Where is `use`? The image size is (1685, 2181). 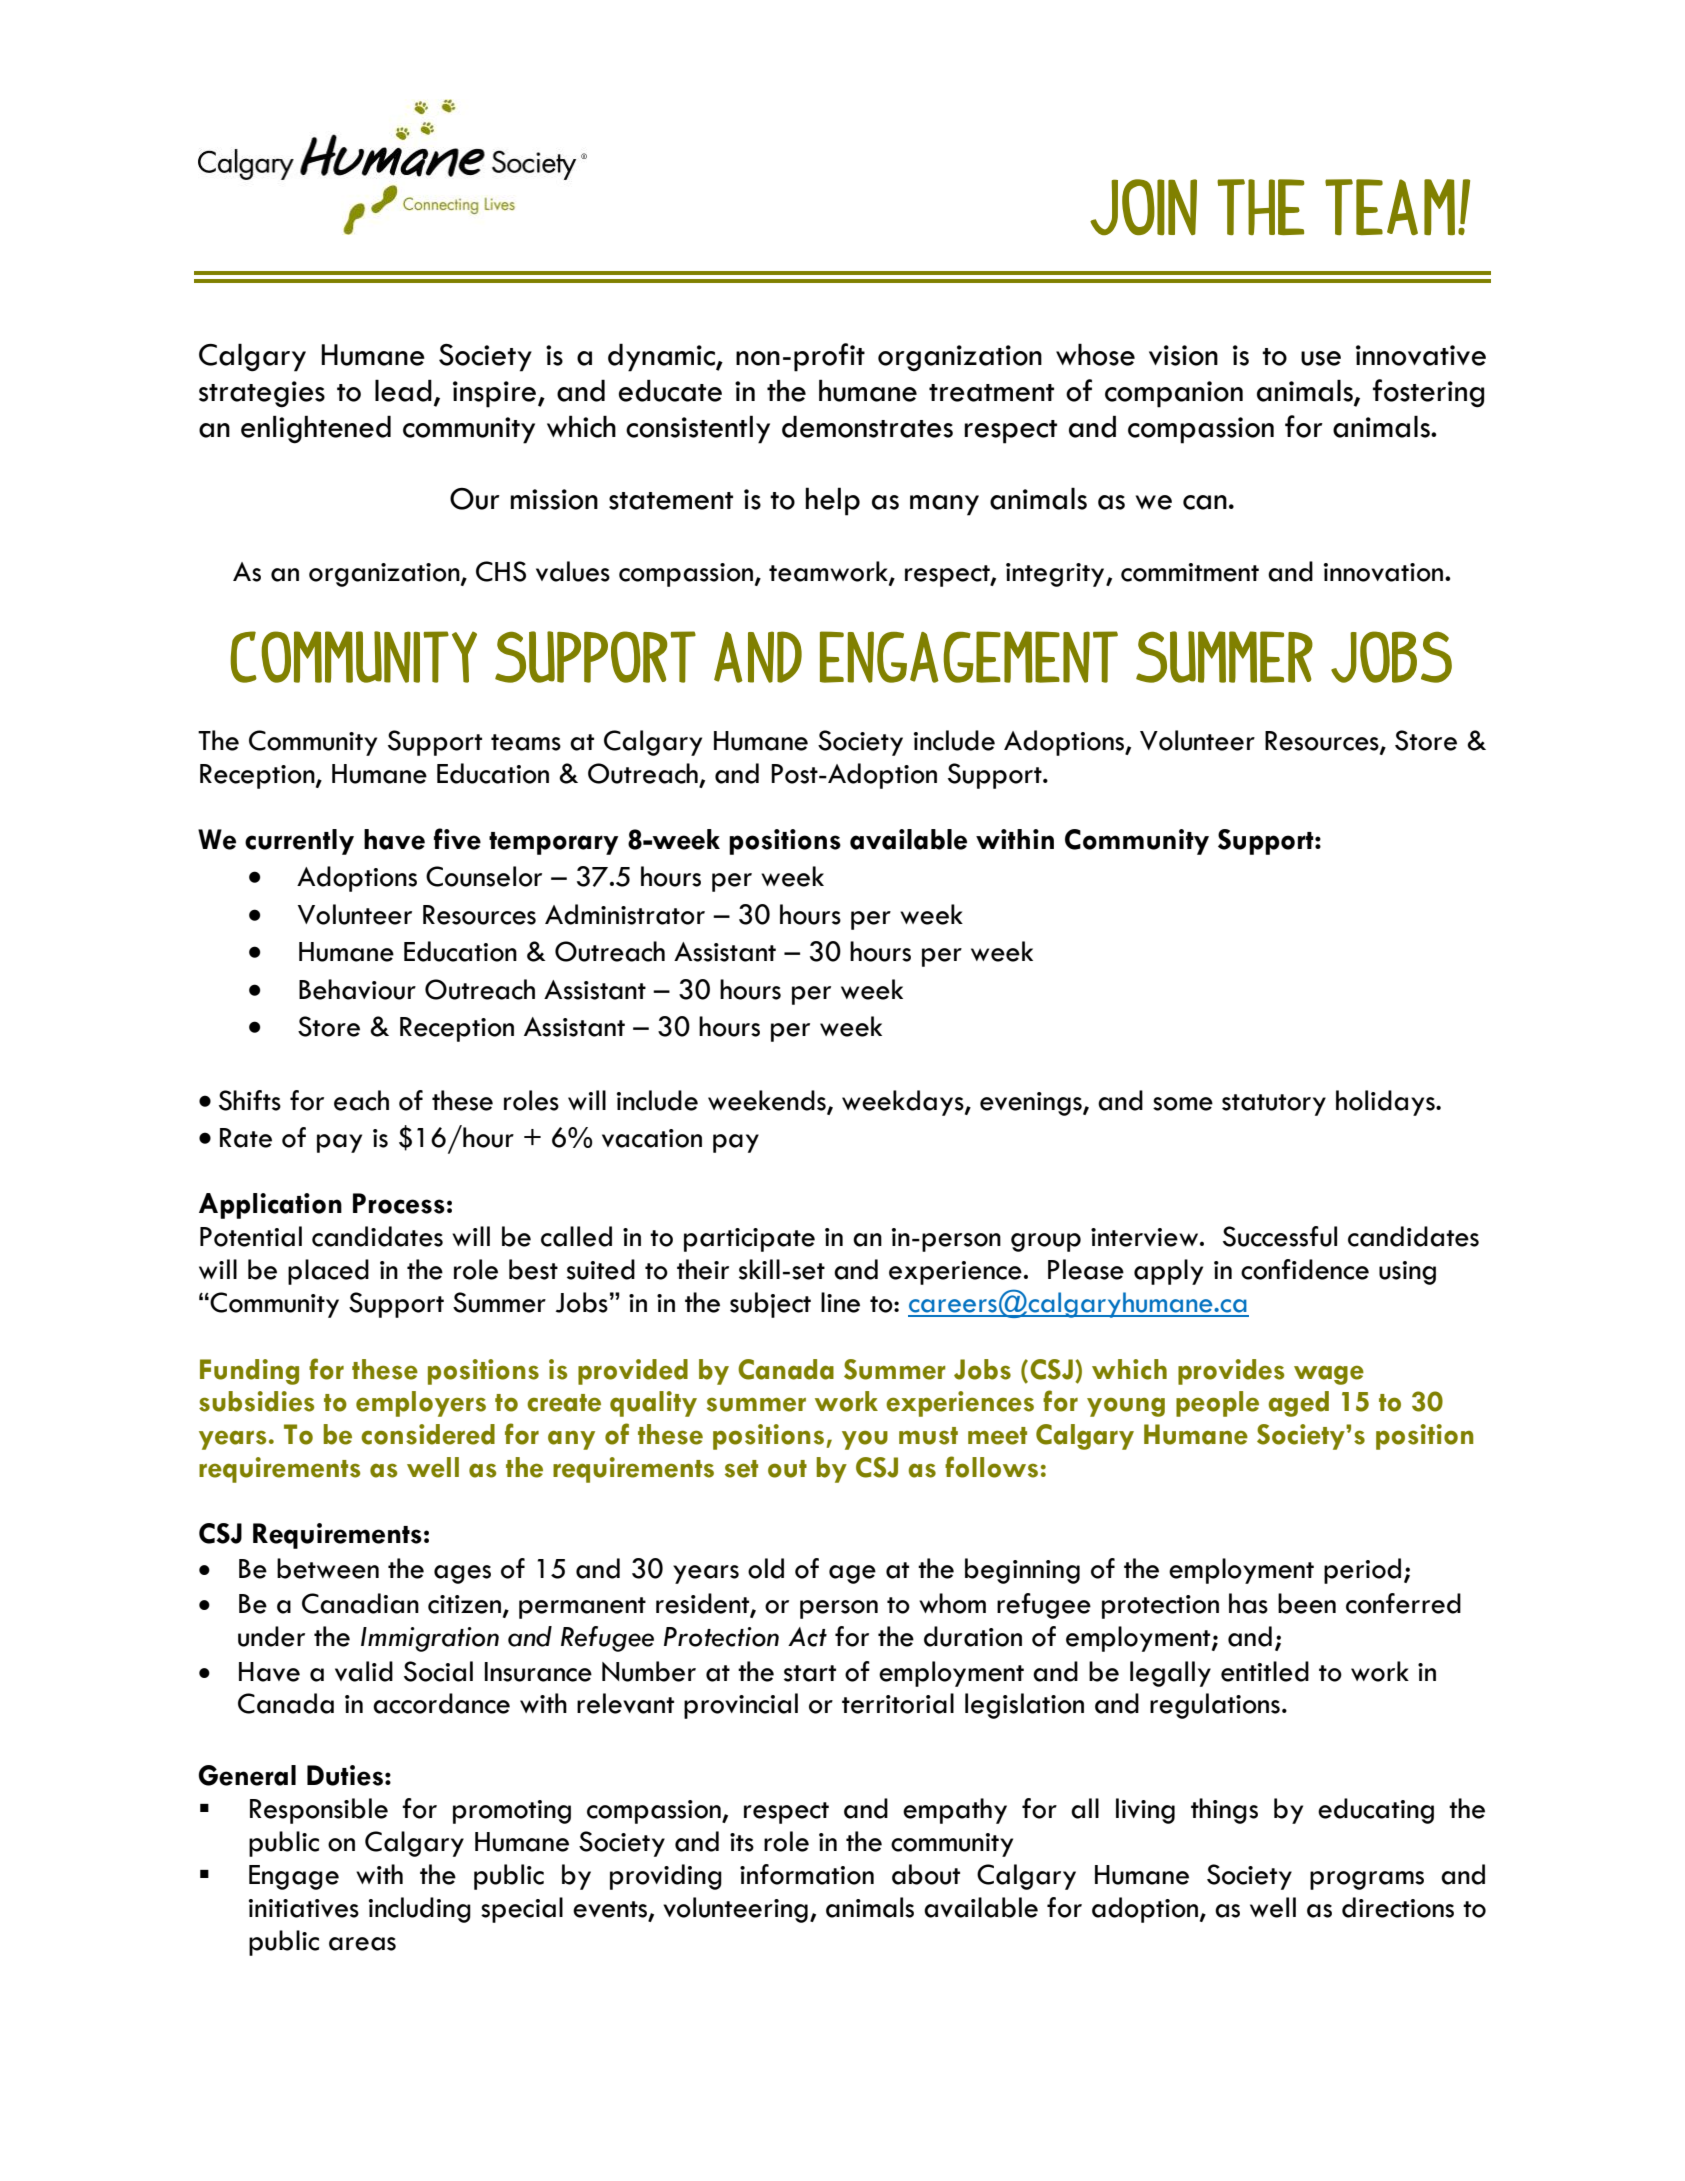 use is located at coordinates (1321, 358).
